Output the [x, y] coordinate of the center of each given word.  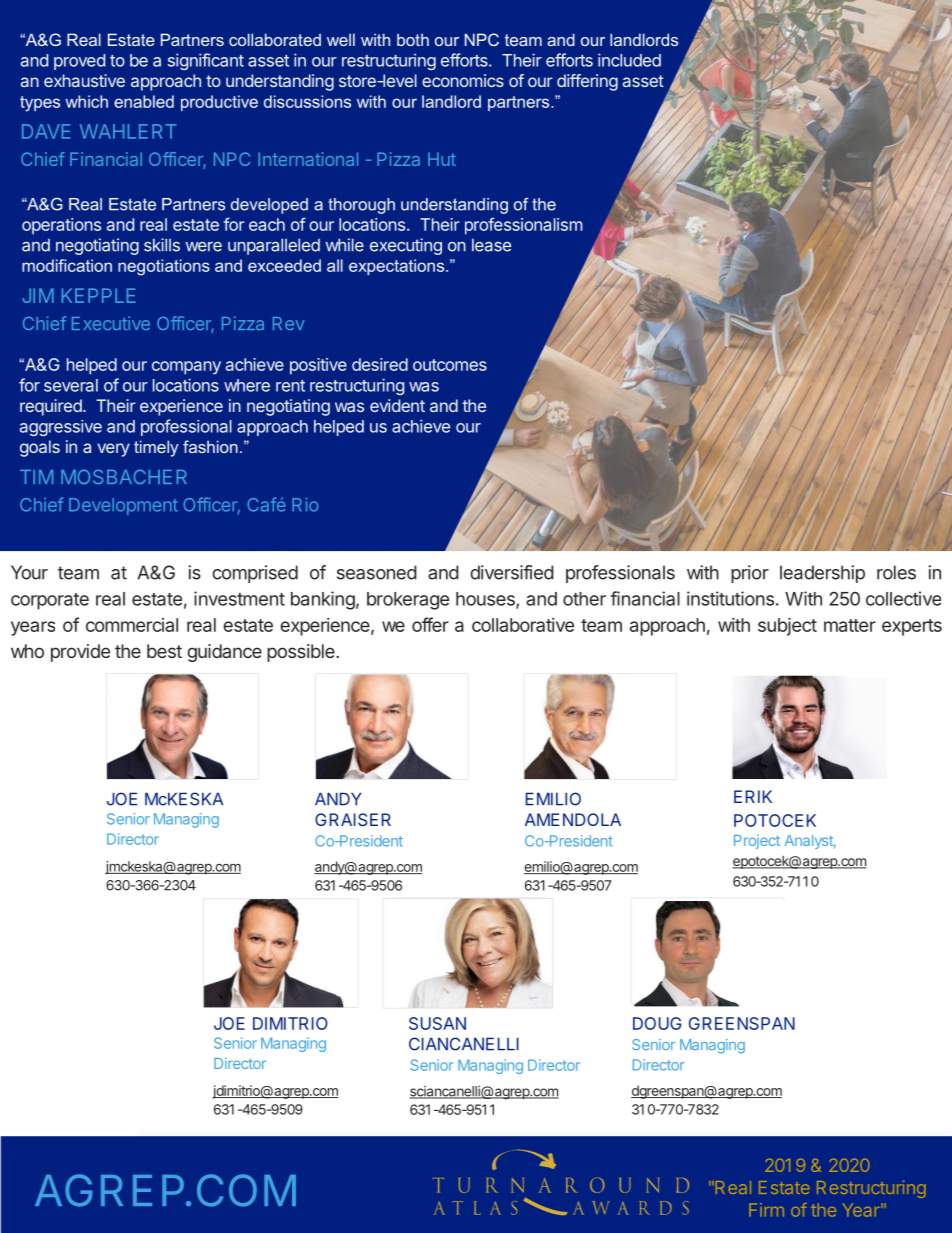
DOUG [657, 1023]
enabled [144, 101]
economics [463, 80]
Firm [766, 1209]
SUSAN [437, 1023]
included [629, 60]
